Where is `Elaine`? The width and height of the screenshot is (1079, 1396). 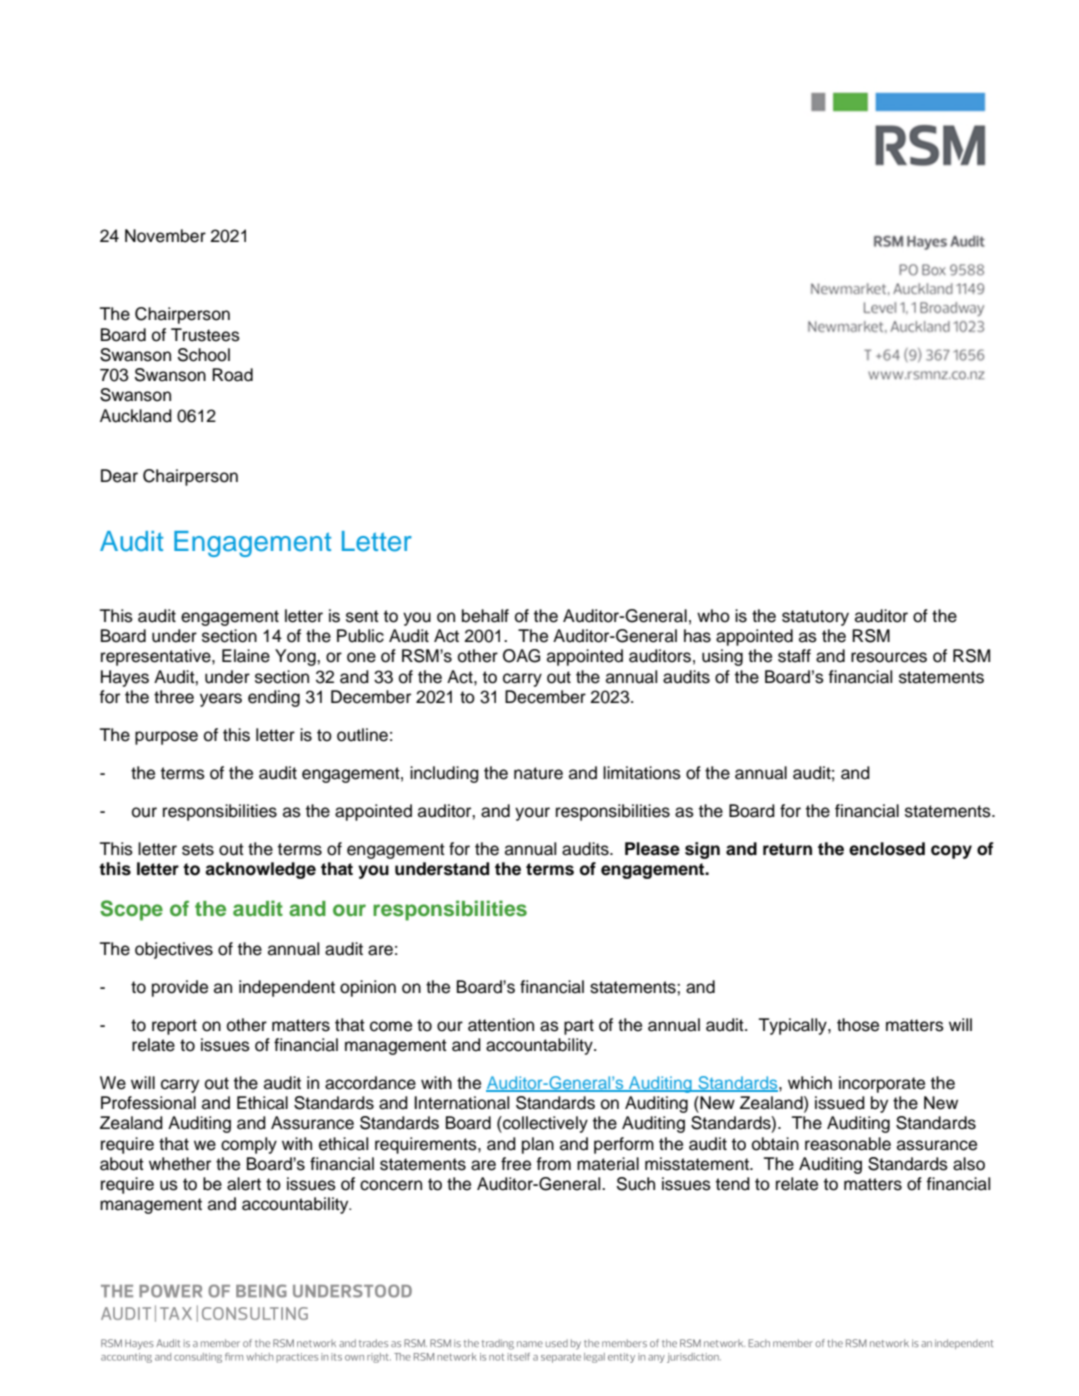
Elaine is located at coordinates (246, 656).
